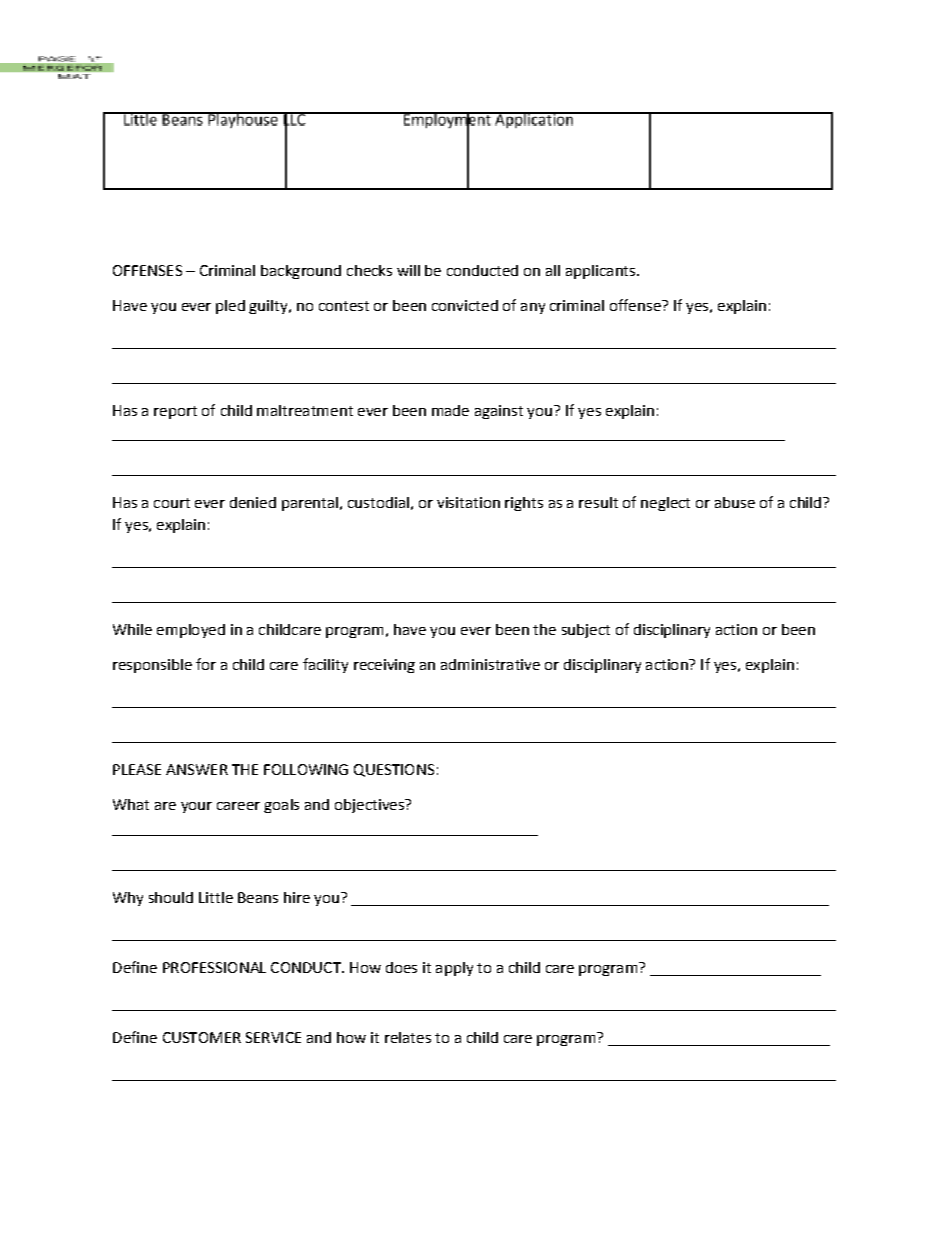  Describe the element at coordinates (206, 664) in the page. I see `for` at that location.
